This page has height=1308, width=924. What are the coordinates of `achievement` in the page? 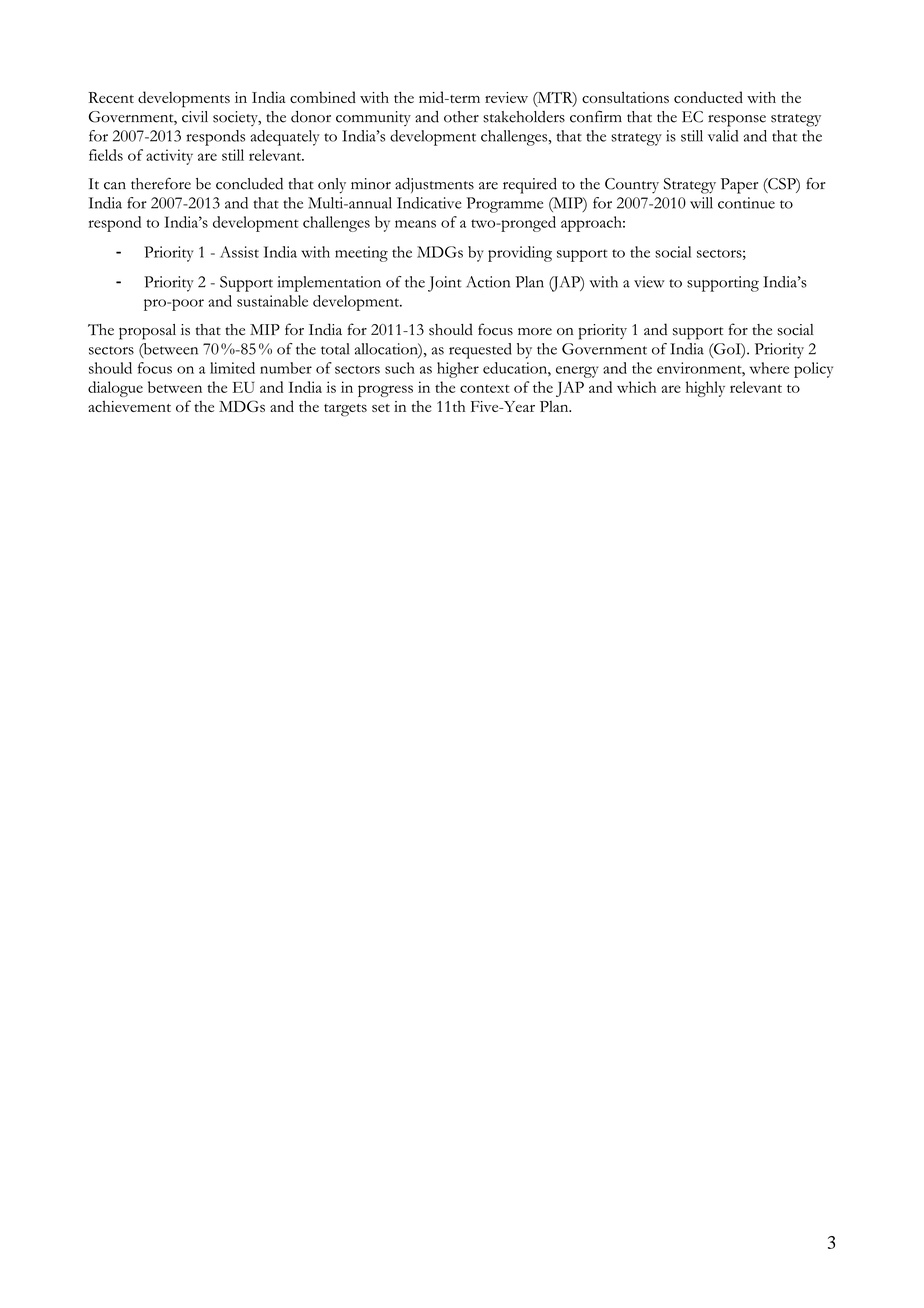 It's located at (129, 406).
